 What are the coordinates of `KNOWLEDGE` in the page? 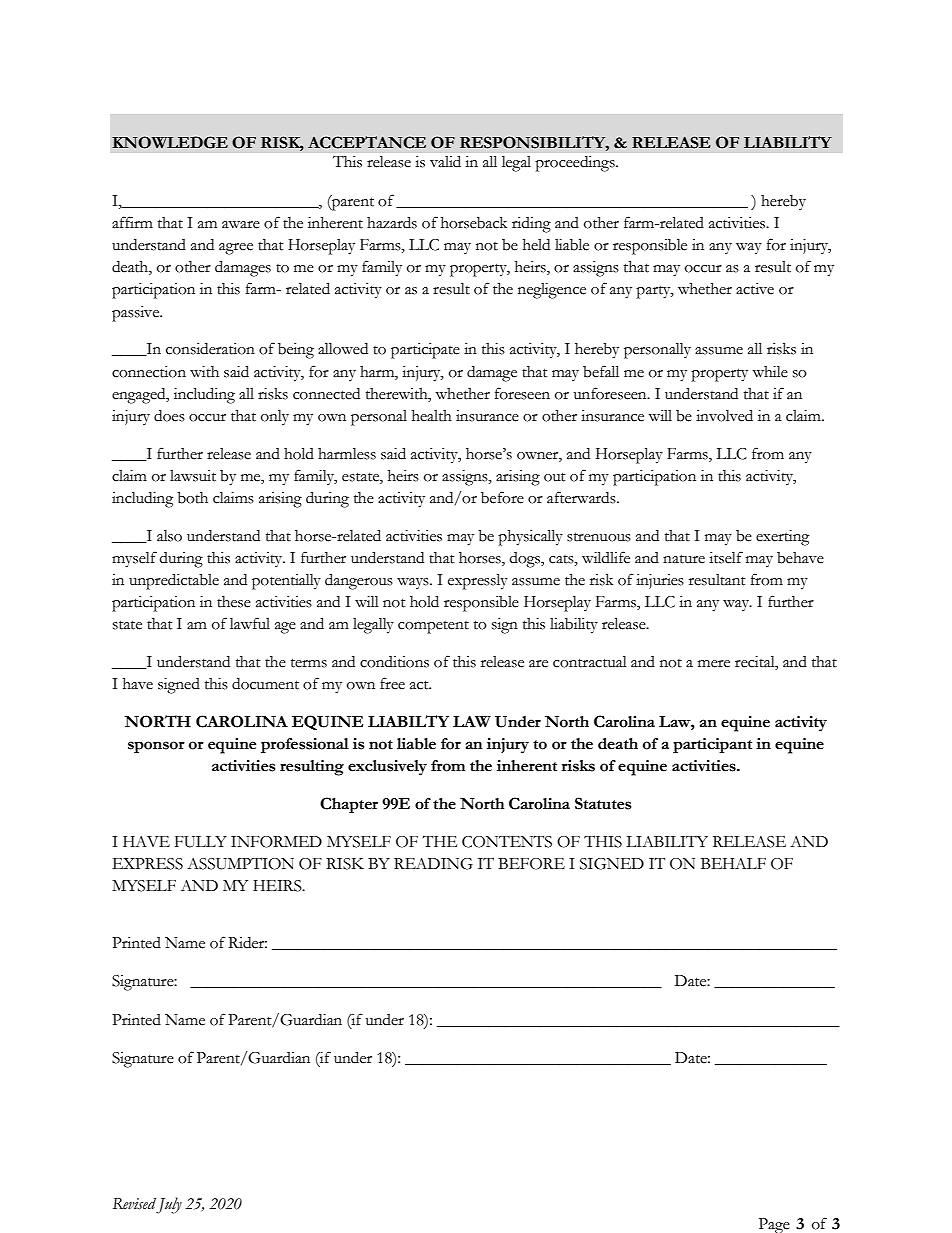 It's located at (170, 142).
